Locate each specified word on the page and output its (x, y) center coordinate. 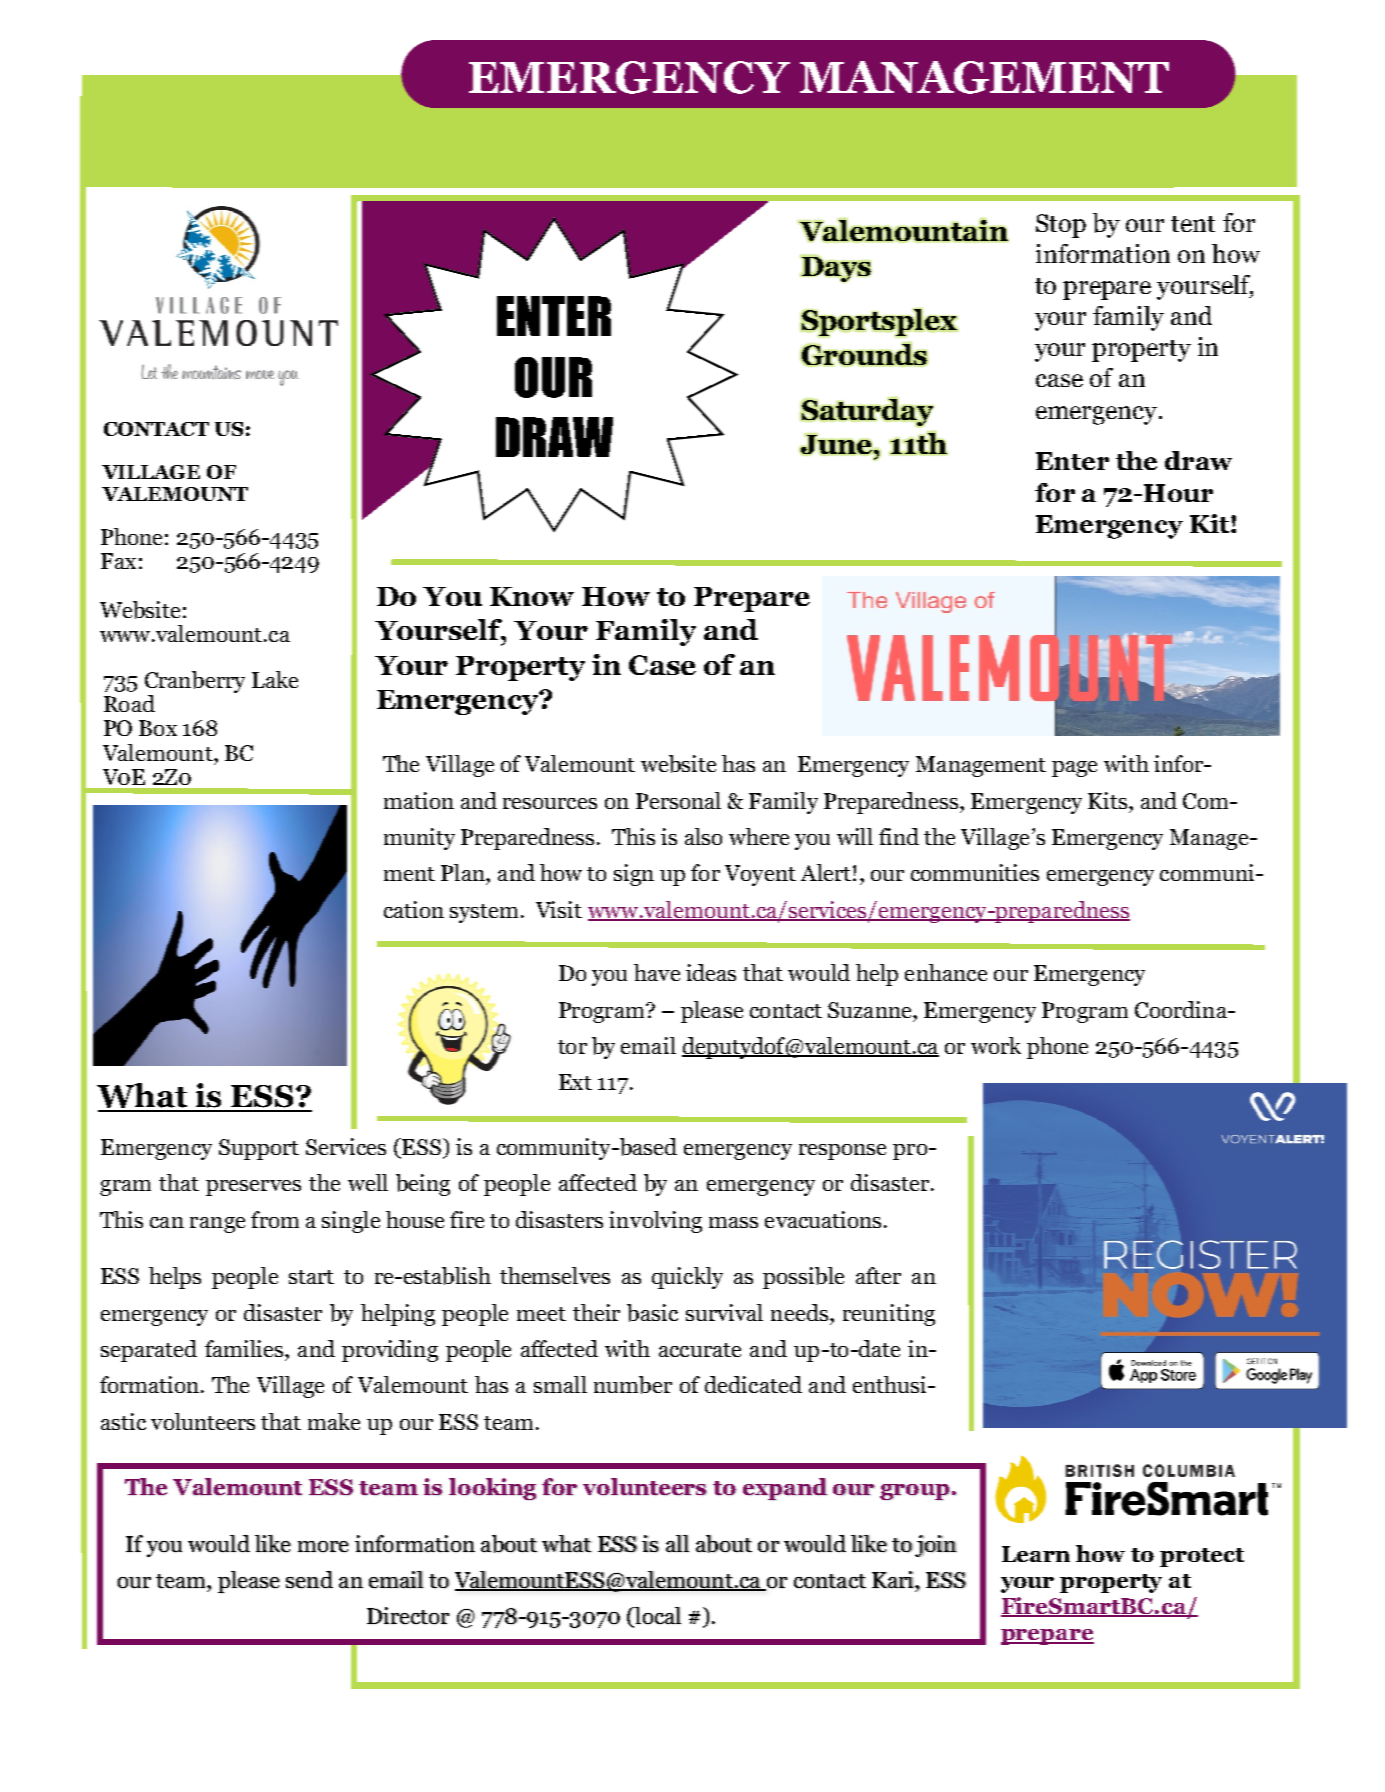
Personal (678, 800)
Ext (575, 1082)
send (309, 1579)
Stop (1061, 226)
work (996, 1045)
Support (259, 1149)
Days (836, 268)
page (1074, 769)
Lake (275, 679)
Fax (118, 561)
